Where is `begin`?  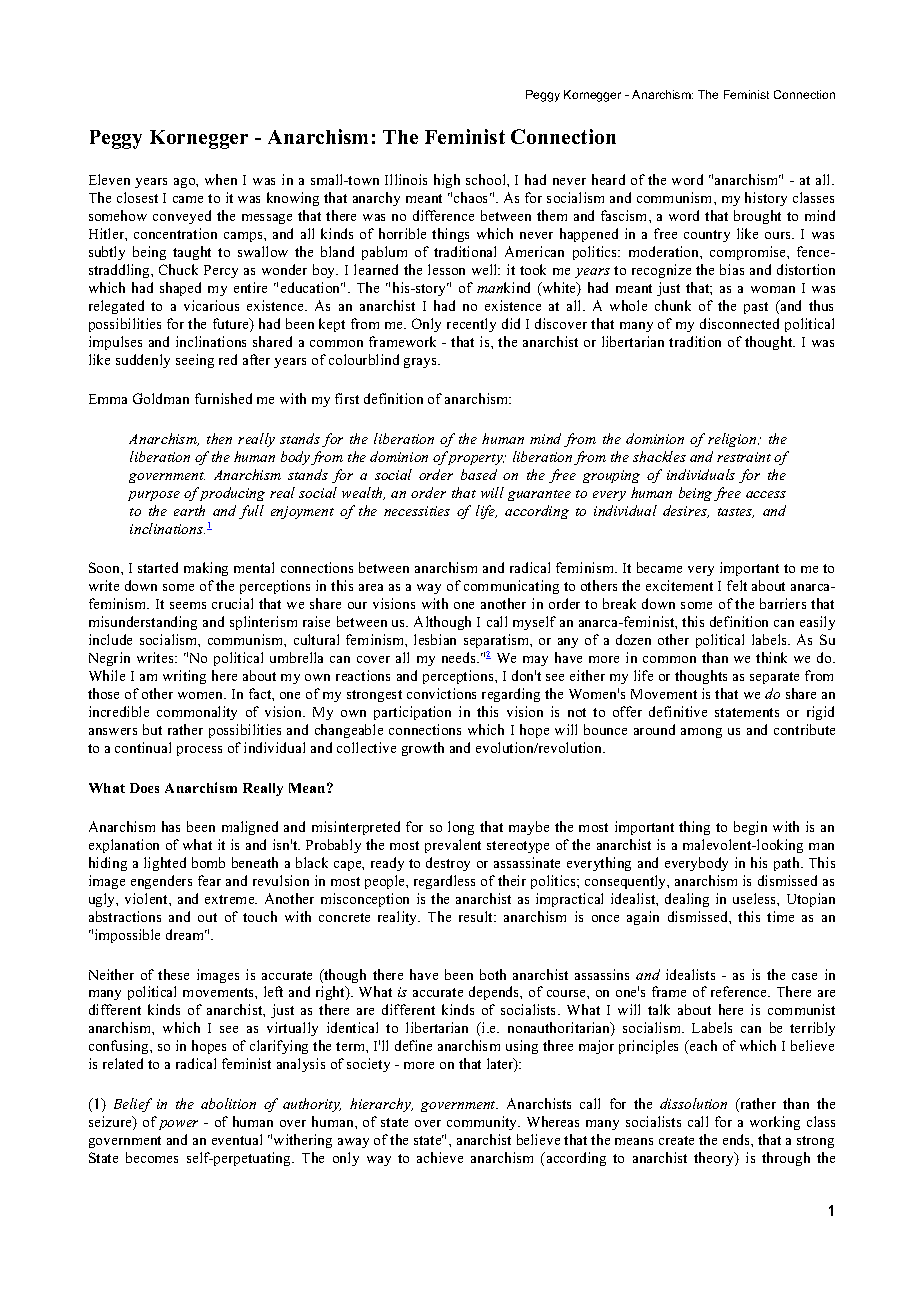 begin is located at coordinates (750, 828).
